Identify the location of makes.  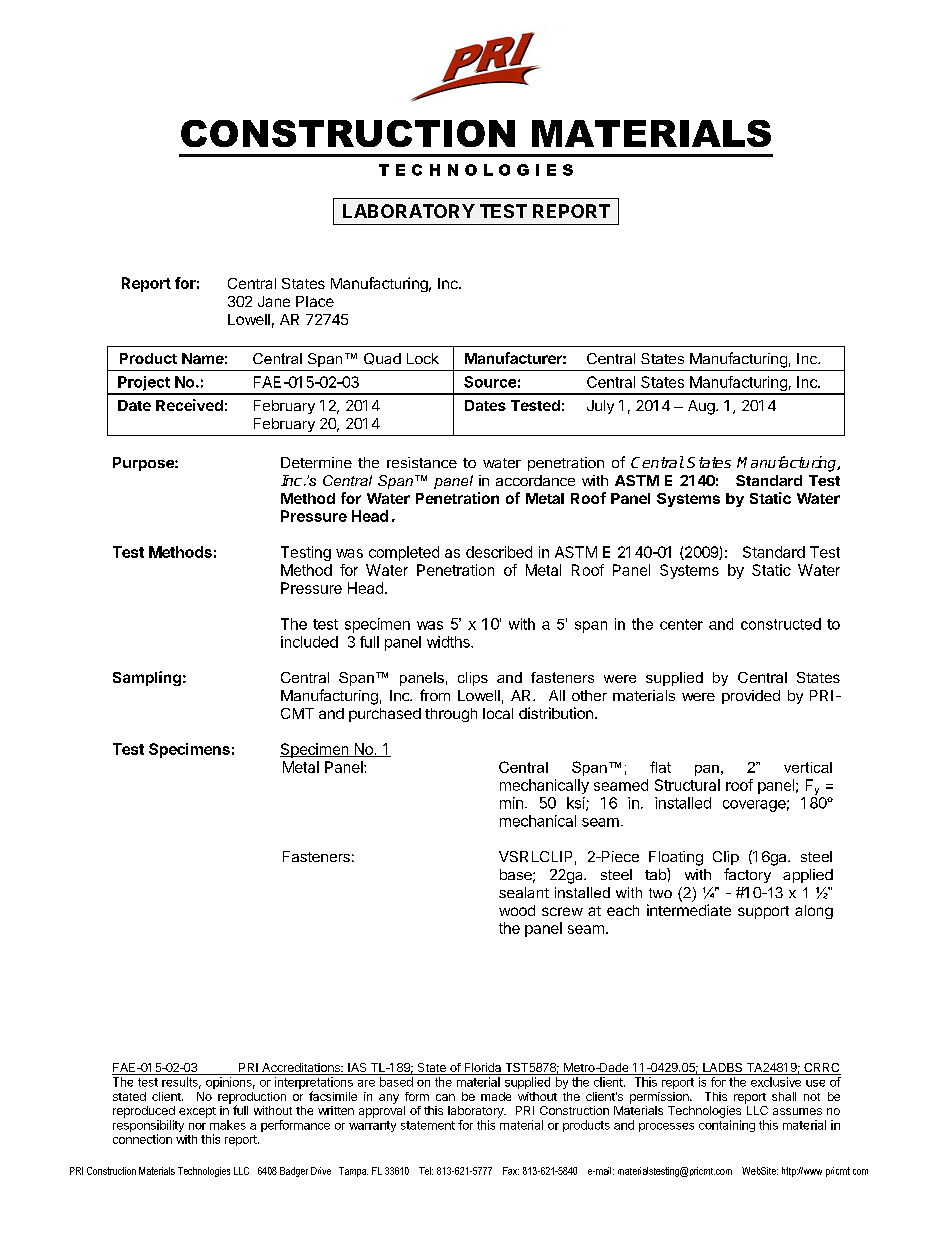
(228, 1125).
